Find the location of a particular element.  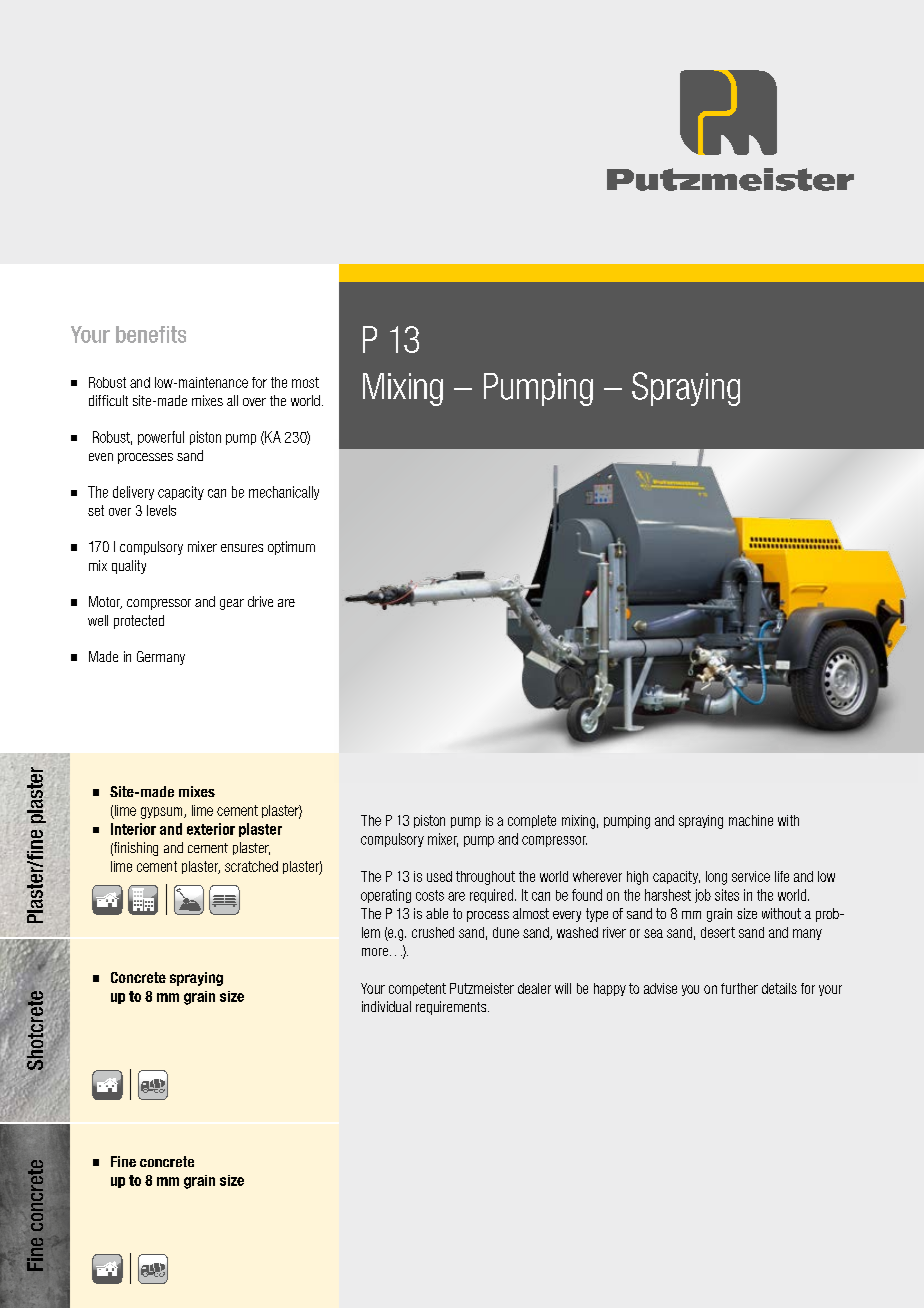

advise is located at coordinates (660, 988).
